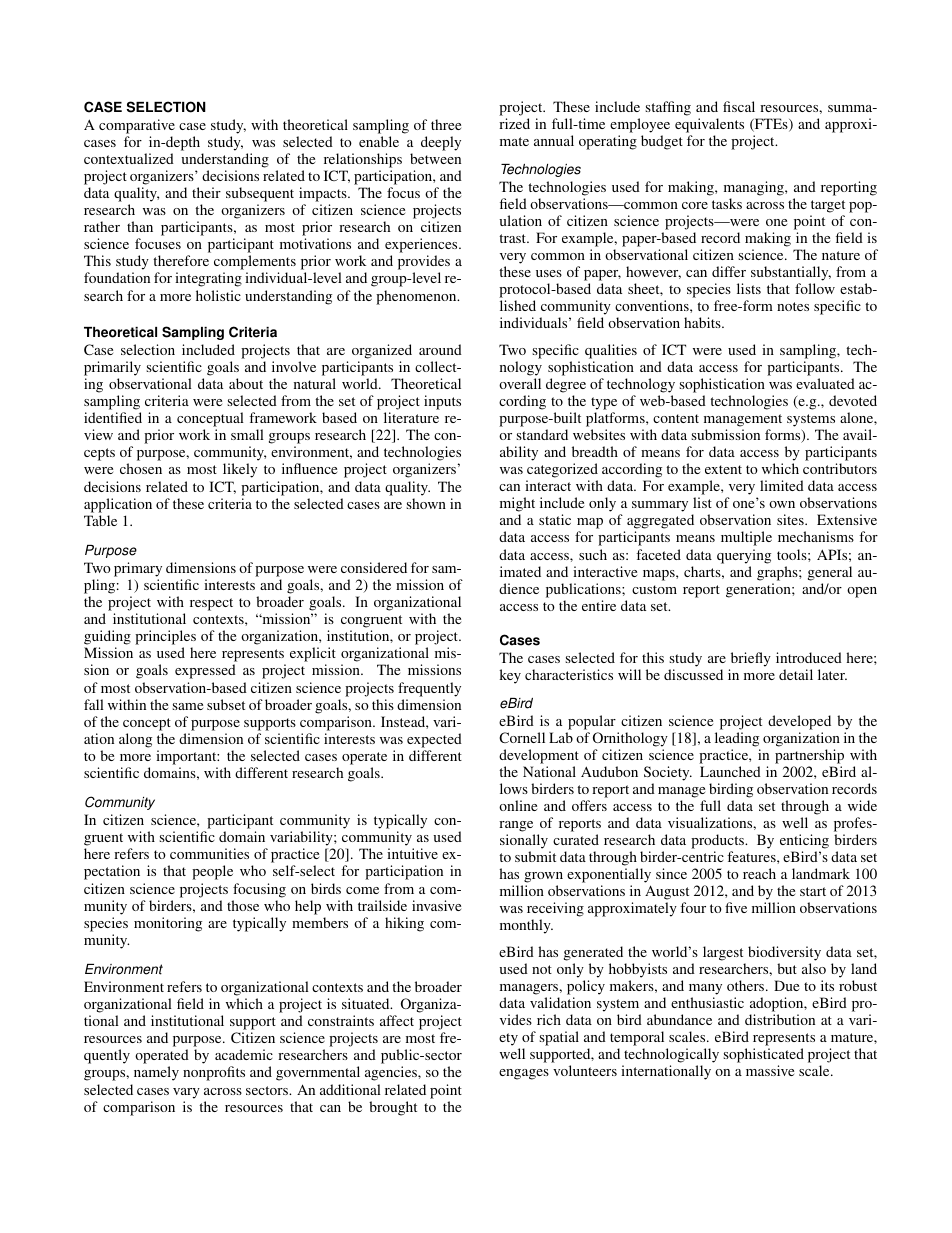 Image resolution: width=952 pixels, height=1233 pixels. I want to click on partnership, so click(809, 756).
